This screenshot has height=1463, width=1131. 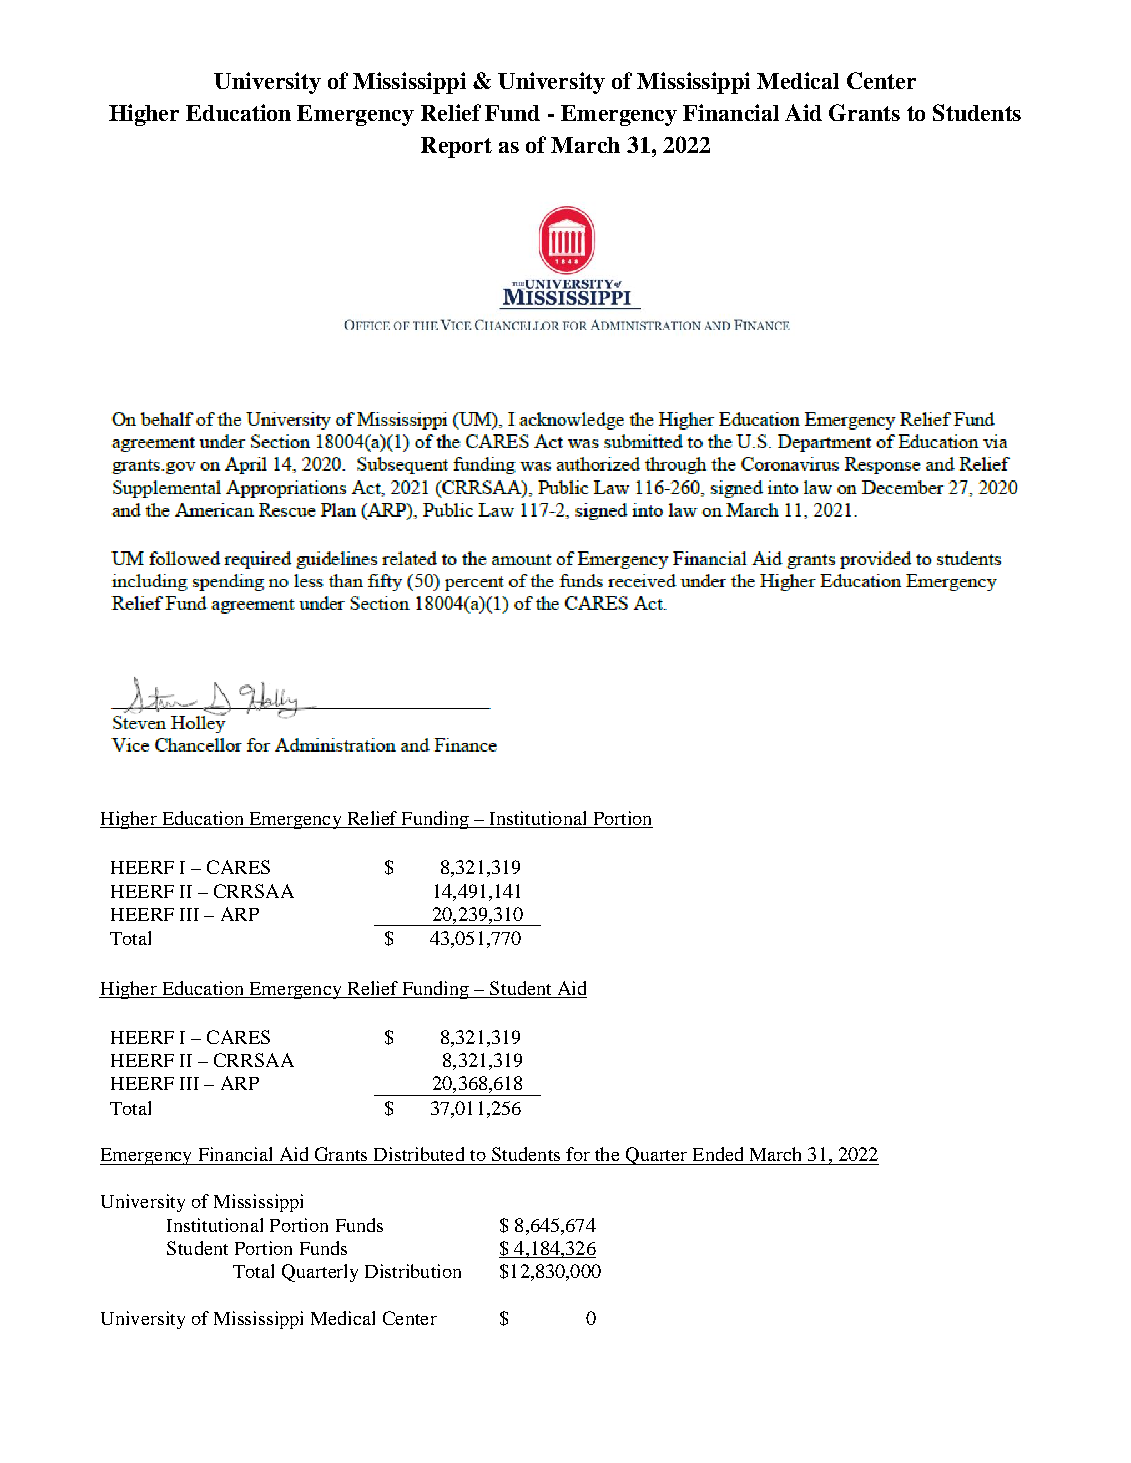 What do you see at coordinates (718, 1154) in the screenshot?
I see `Ended` at bounding box center [718, 1154].
